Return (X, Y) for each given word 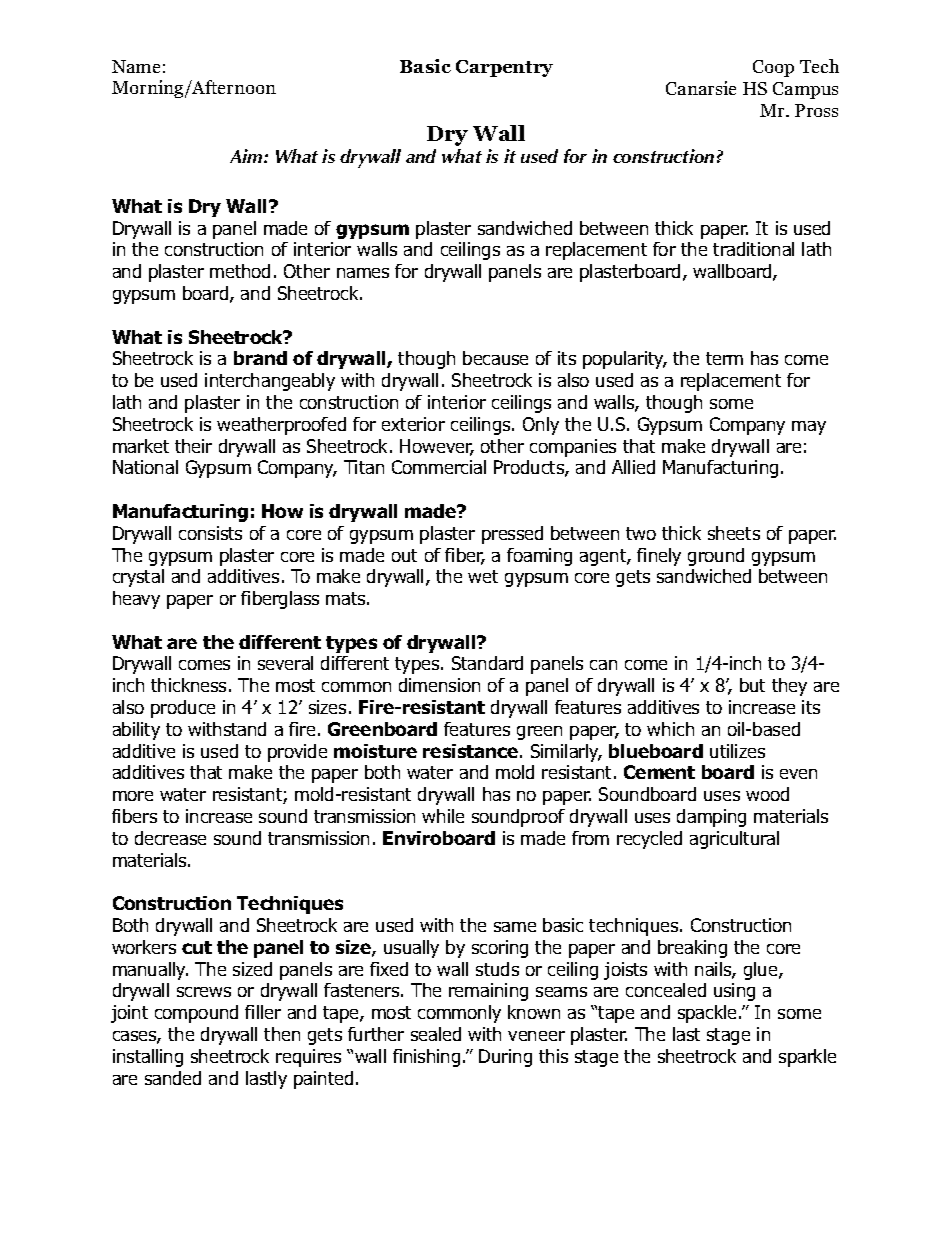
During (505, 1058)
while (443, 816)
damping (711, 818)
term (724, 358)
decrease (170, 838)
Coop (773, 68)
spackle (709, 1014)
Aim (247, 156)
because (495, 358)
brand (260, 358)
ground (716, 557)
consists (210, 533)
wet (483, 576)
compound (196, 1014)
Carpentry (504, 68)
